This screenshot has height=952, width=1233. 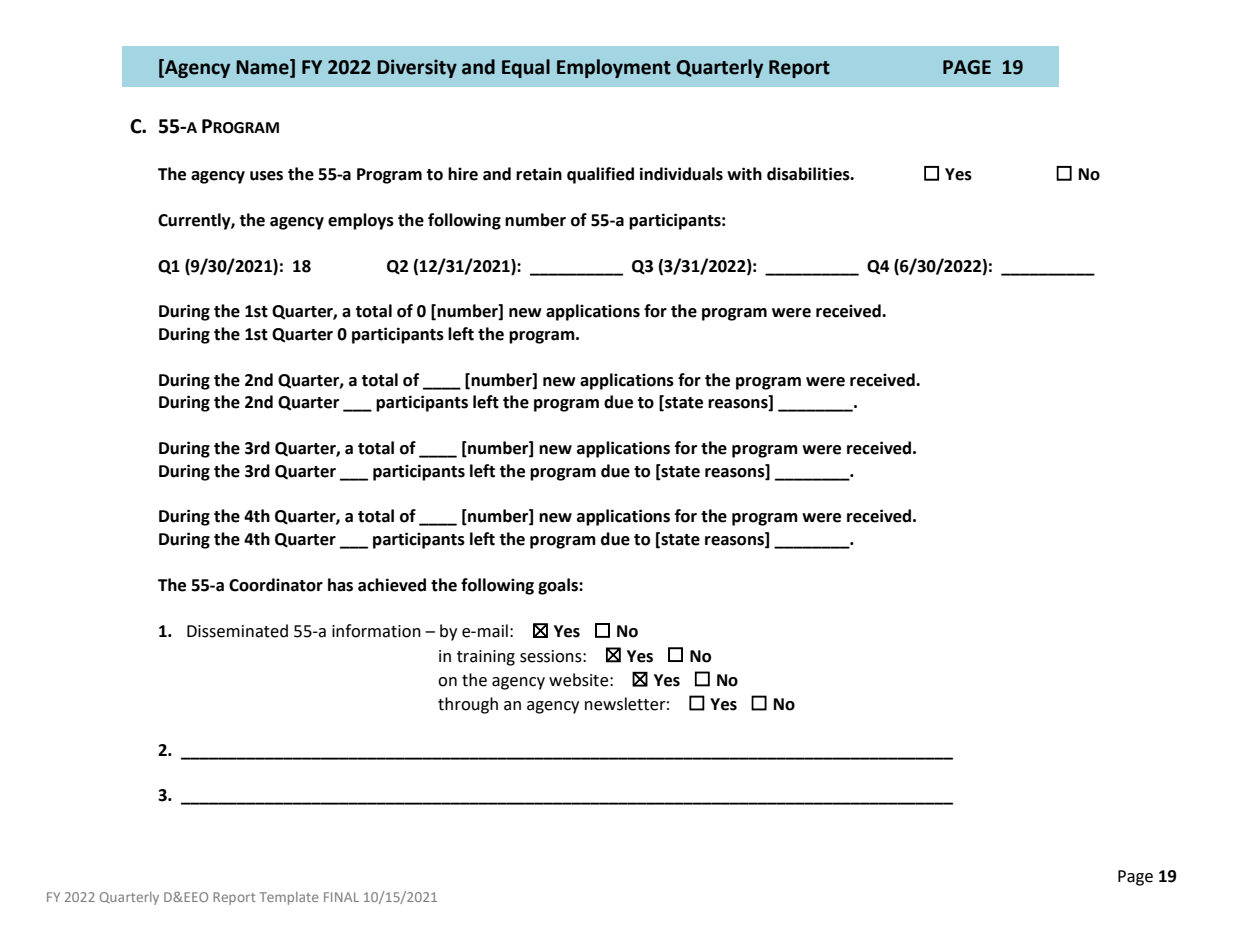 What do you see at coordinates (614, 68) in the screenshot?
I see `Employment` at bounding box center [614, 68].
